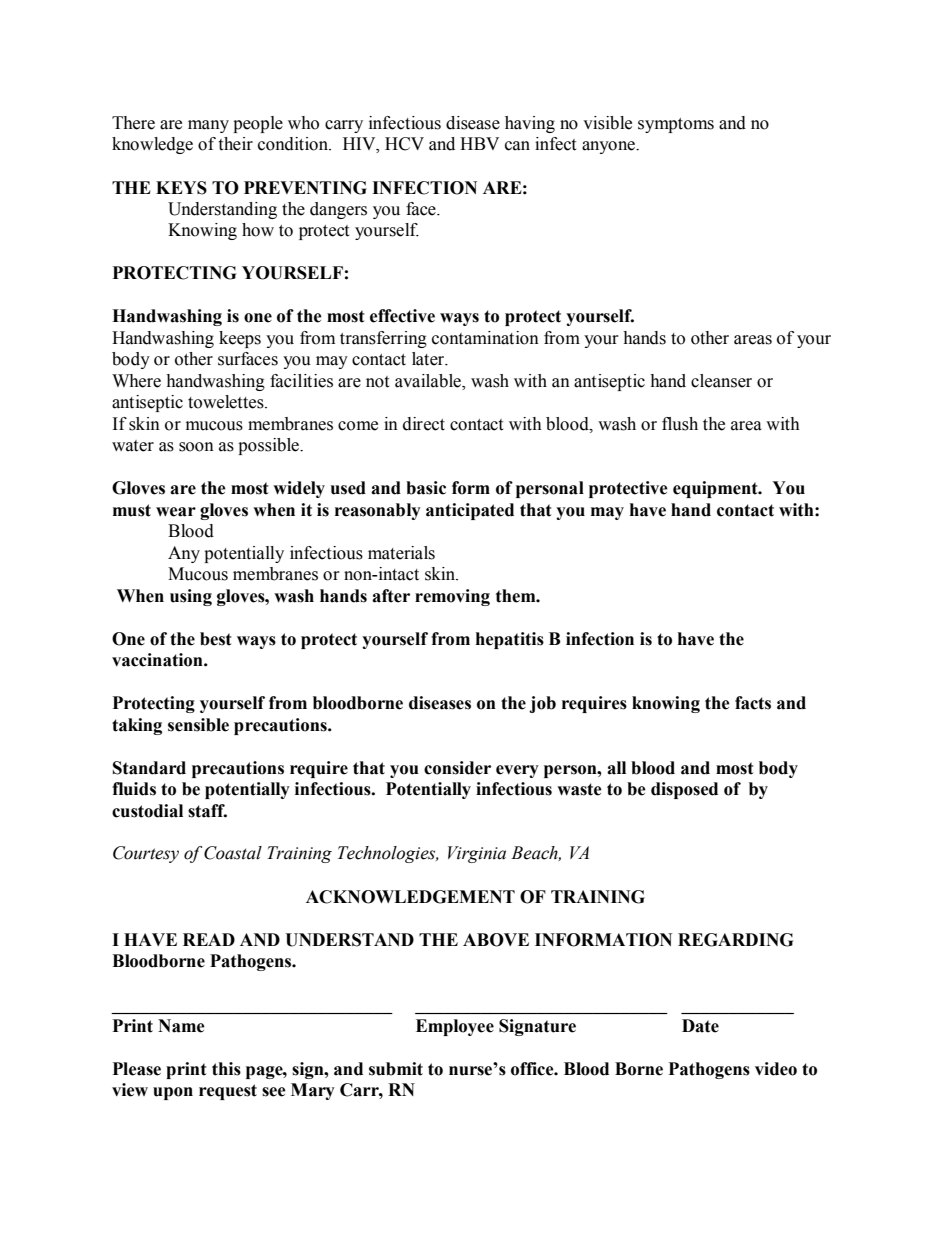 Image resolution: width=952 pixels, height=1233 pixels. Describe the element at coordinates (235, 144) in the screenshot. I see `their` at that location.
